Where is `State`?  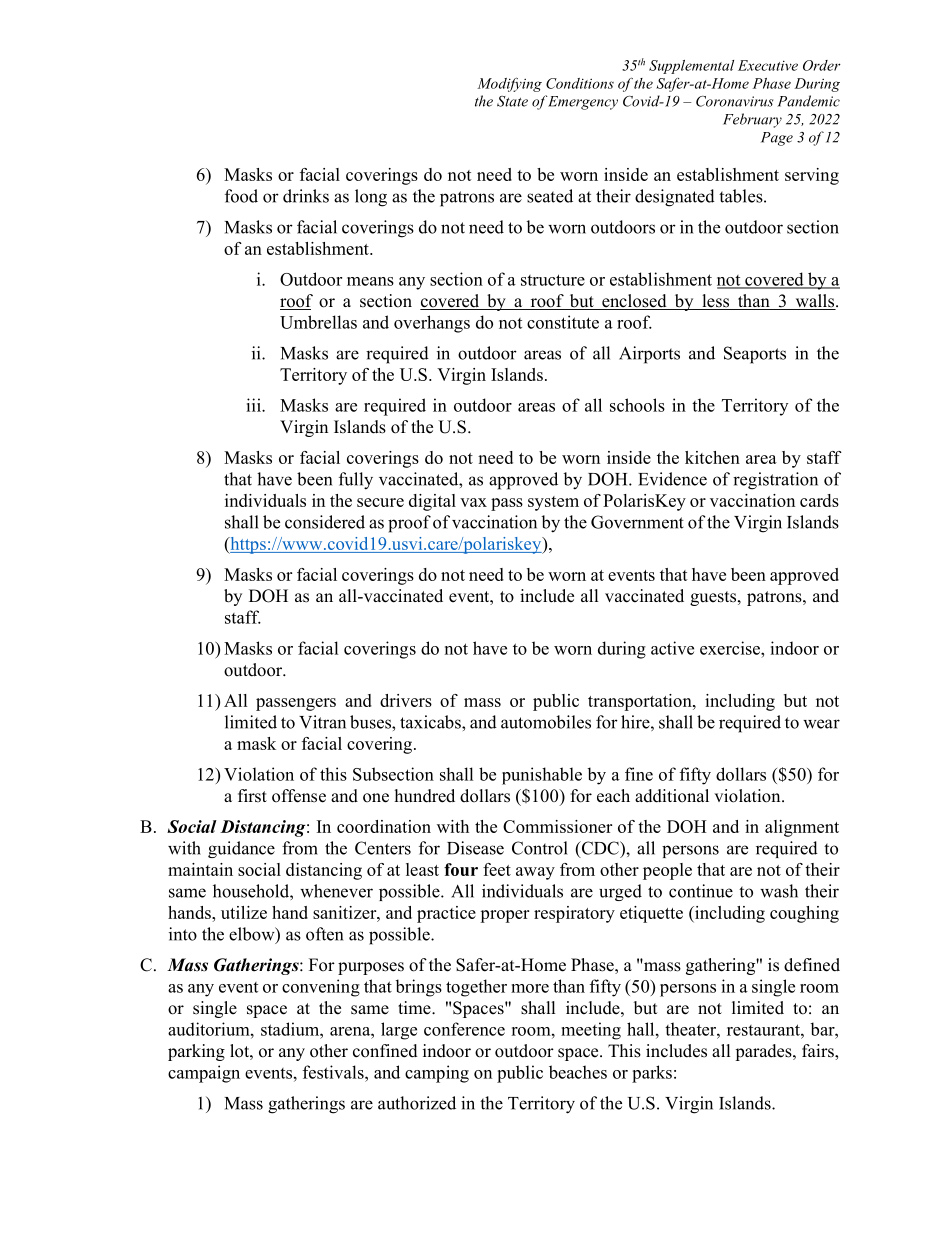 State is located at coordinates (512, 101).
